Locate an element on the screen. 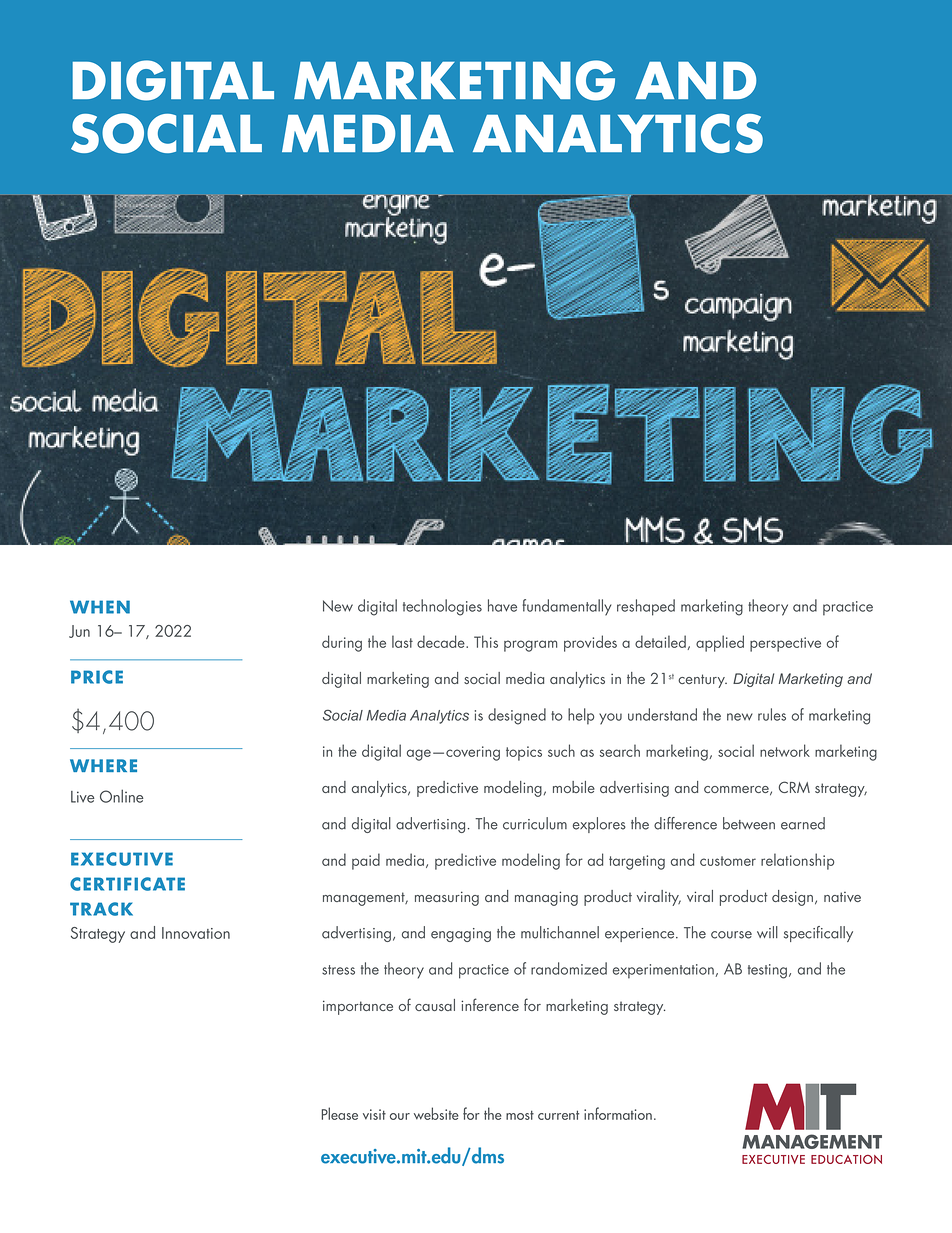  Online is located at coordinates (122, 796).
